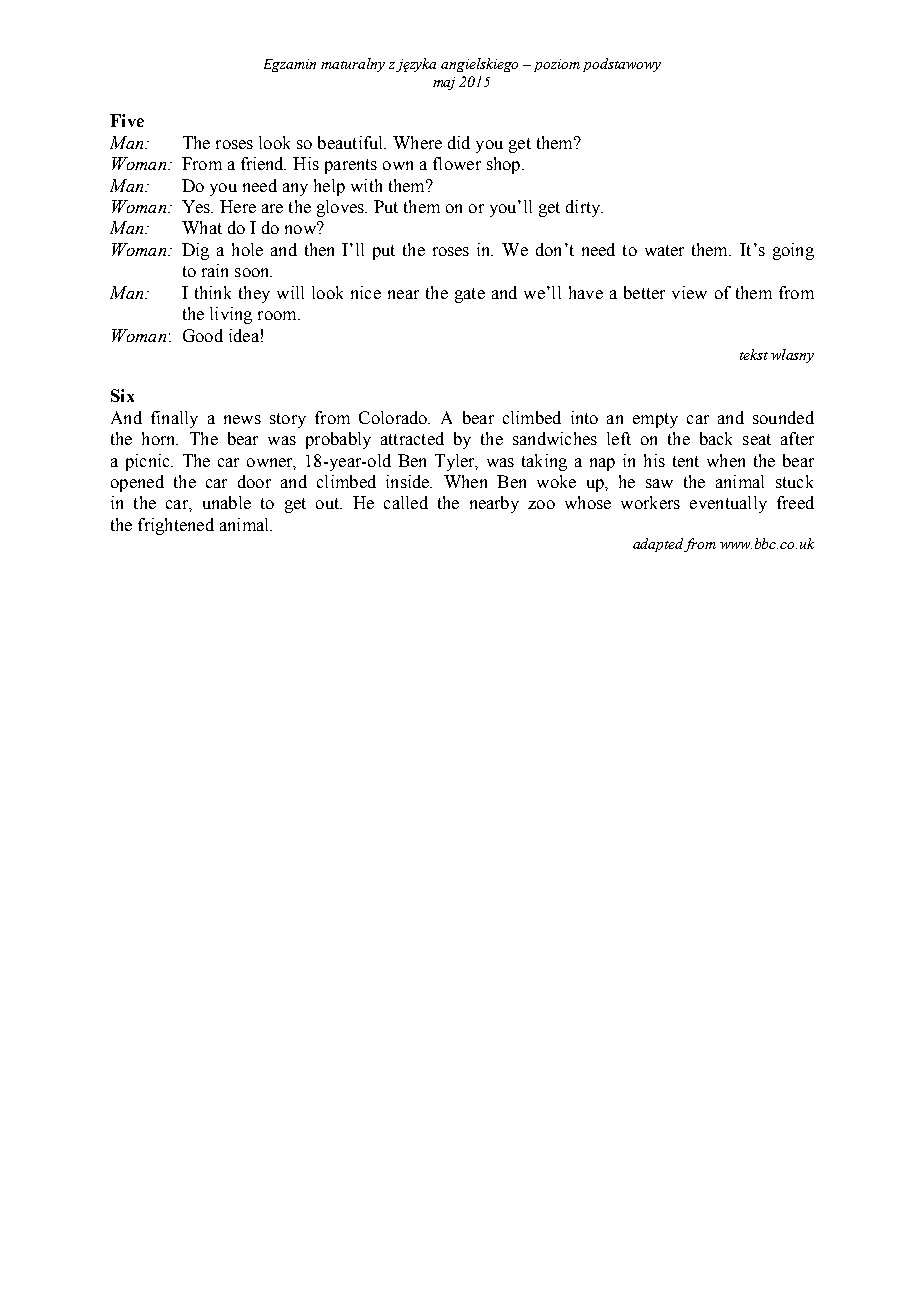  Describe the element at coordinates (231, 315) in the document. I see `living` at that location.
